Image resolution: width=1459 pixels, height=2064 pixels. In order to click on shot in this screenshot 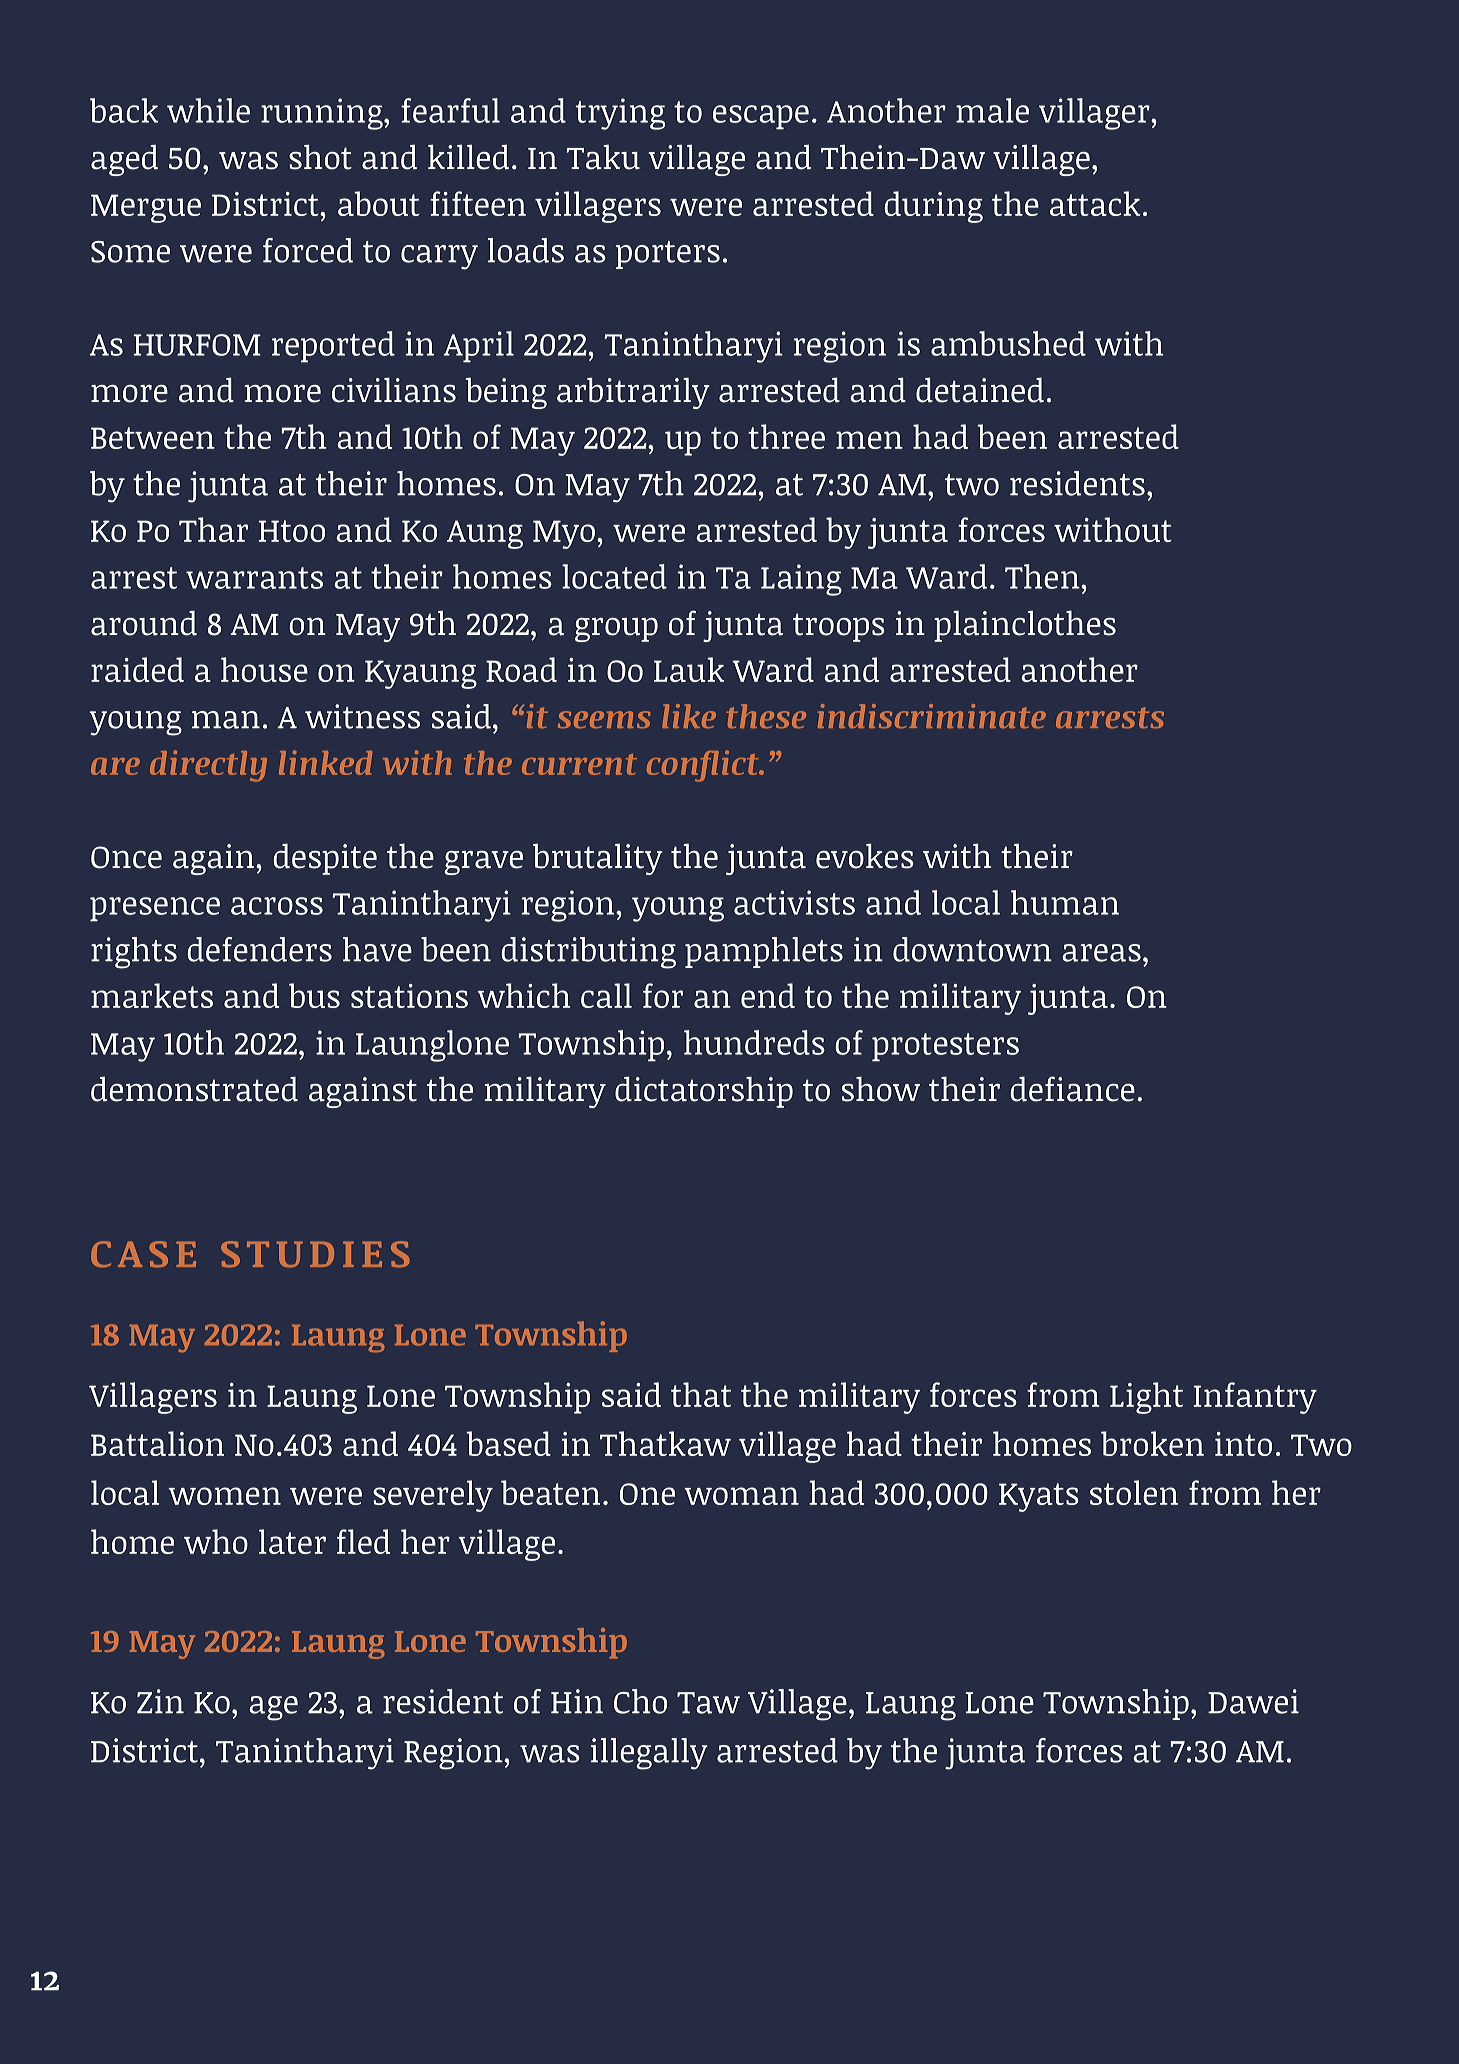, I will do `click(320, 157)`.
